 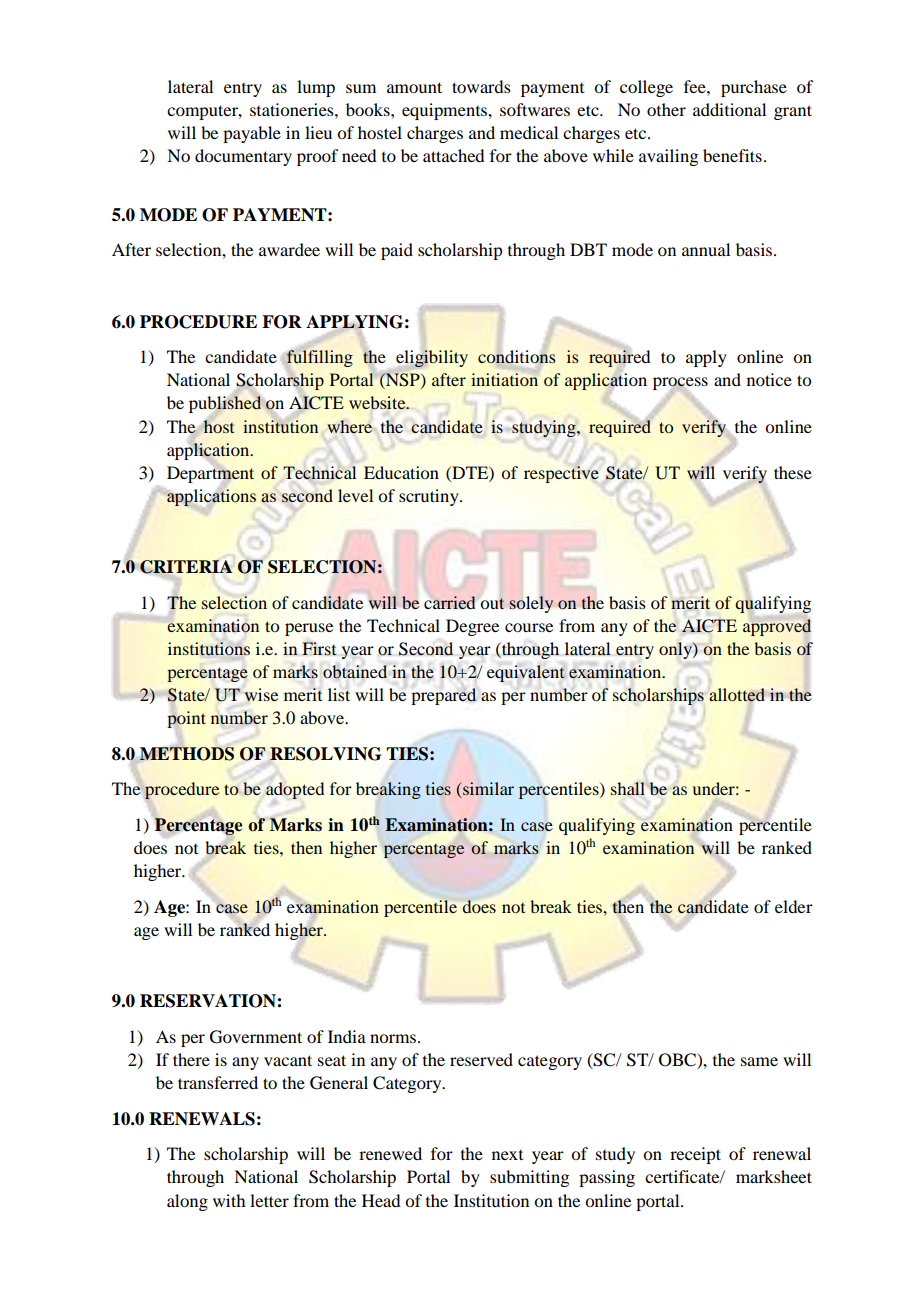 What do you see at coordinates (430, 497) in the document?
I see `scrutiny` at bounding box center [430, 497].
